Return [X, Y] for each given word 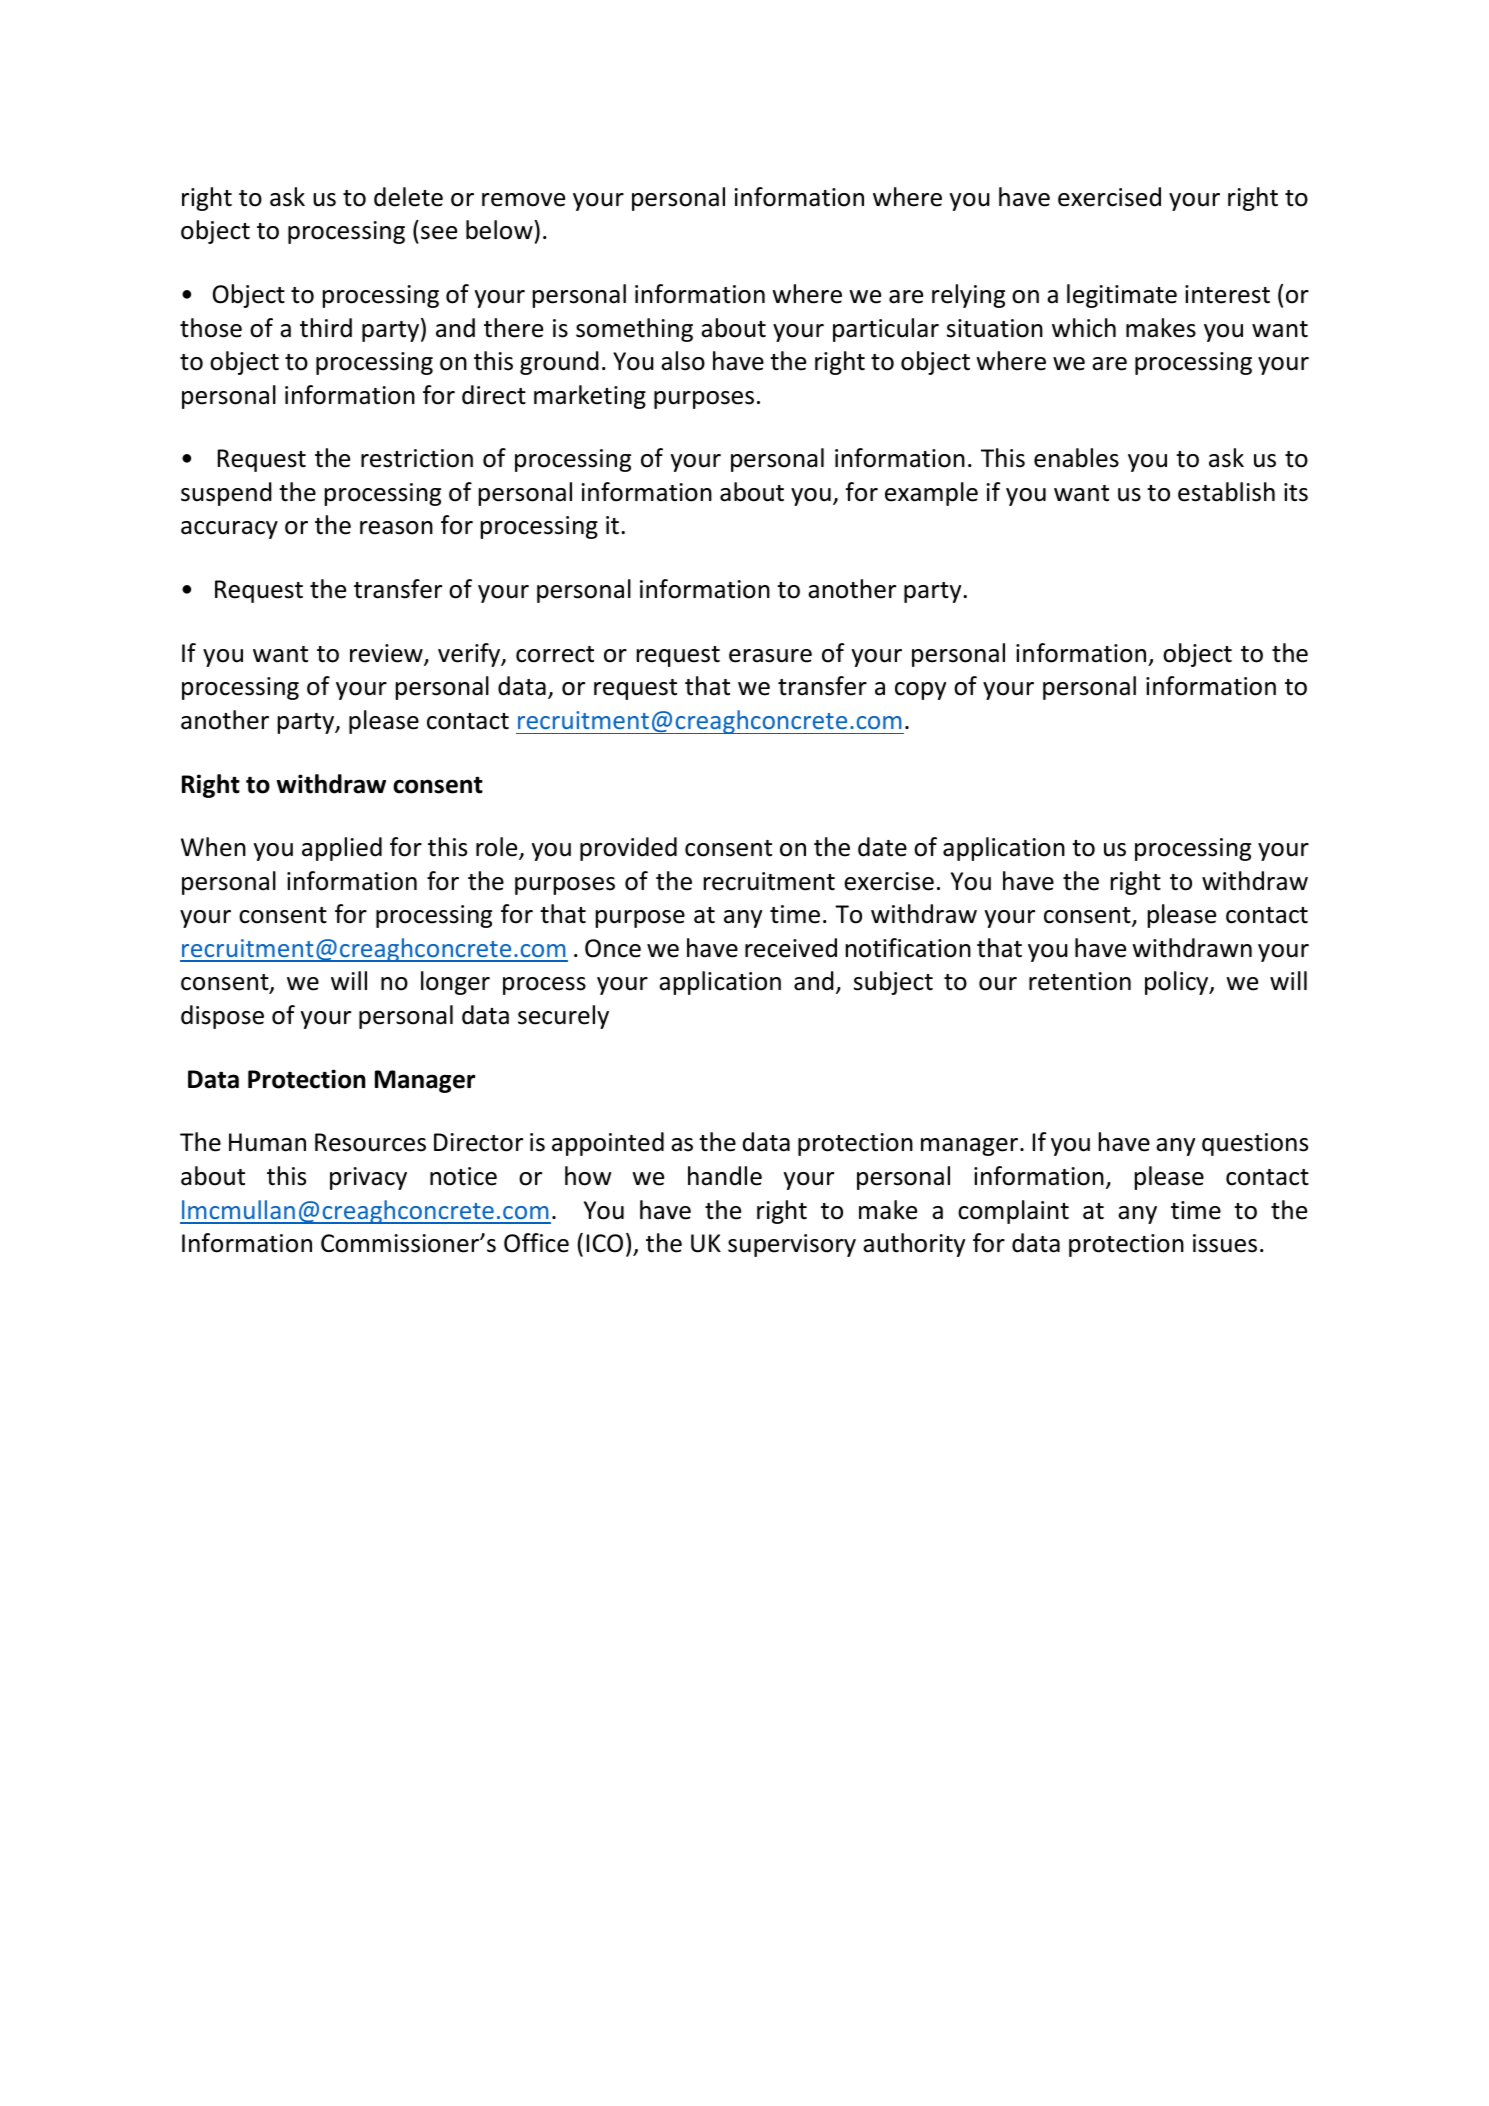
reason [396, 528]
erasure [770, 656]
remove [523, 200]
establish [1226, 492]
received [791, 948]
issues [1225, 1243]
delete [408, 197]
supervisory [792, 1245]
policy [1178, 983]
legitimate [1122, 296]
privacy [368, 1178]
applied [342, 849]
